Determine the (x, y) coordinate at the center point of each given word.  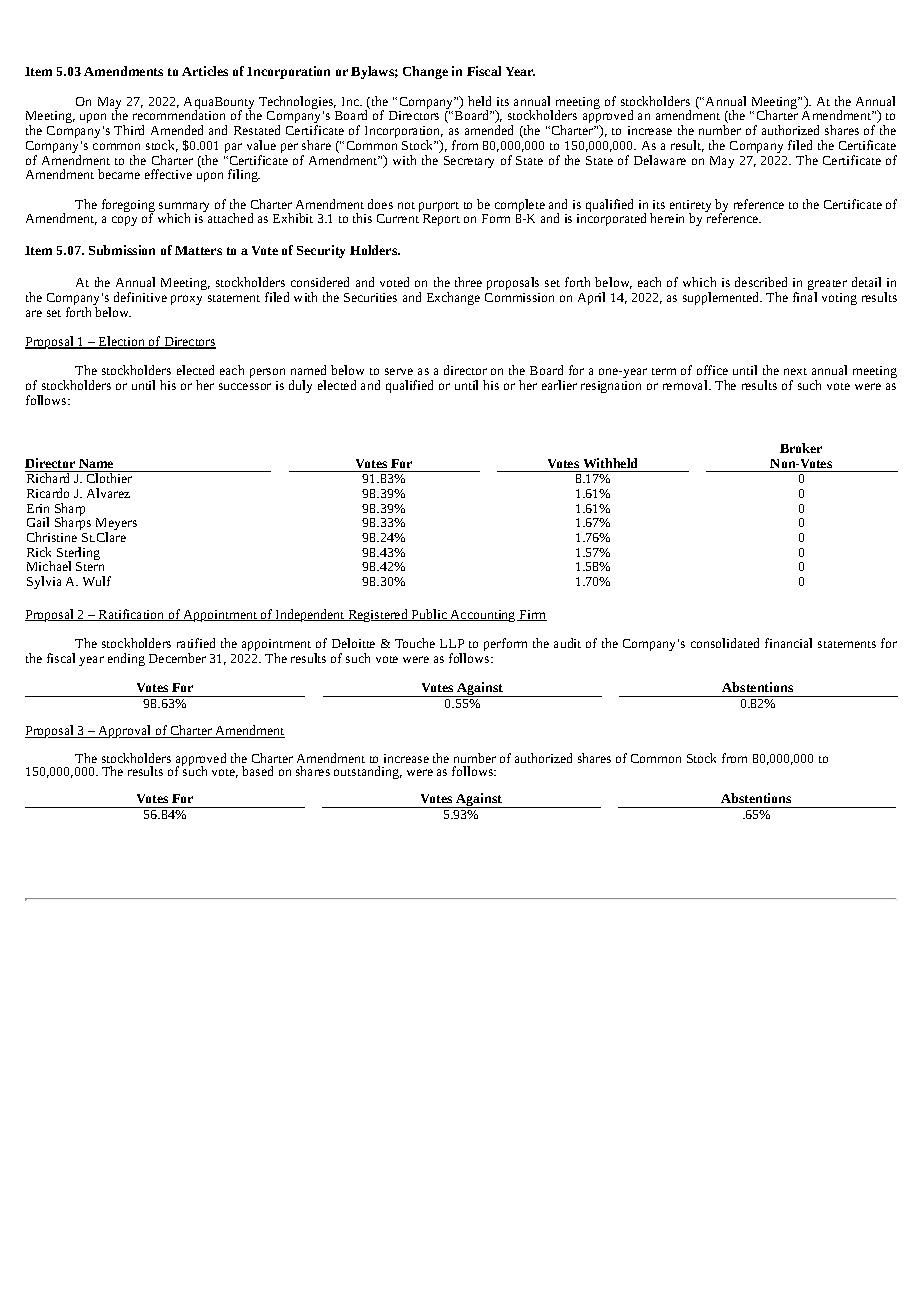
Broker (801, 448)
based (257, 771)
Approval (125, 731)
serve (399, 371)
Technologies (297, 104)
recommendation (179, 115)
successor (245, 386)
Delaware (660, 160)
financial (788, 643)
